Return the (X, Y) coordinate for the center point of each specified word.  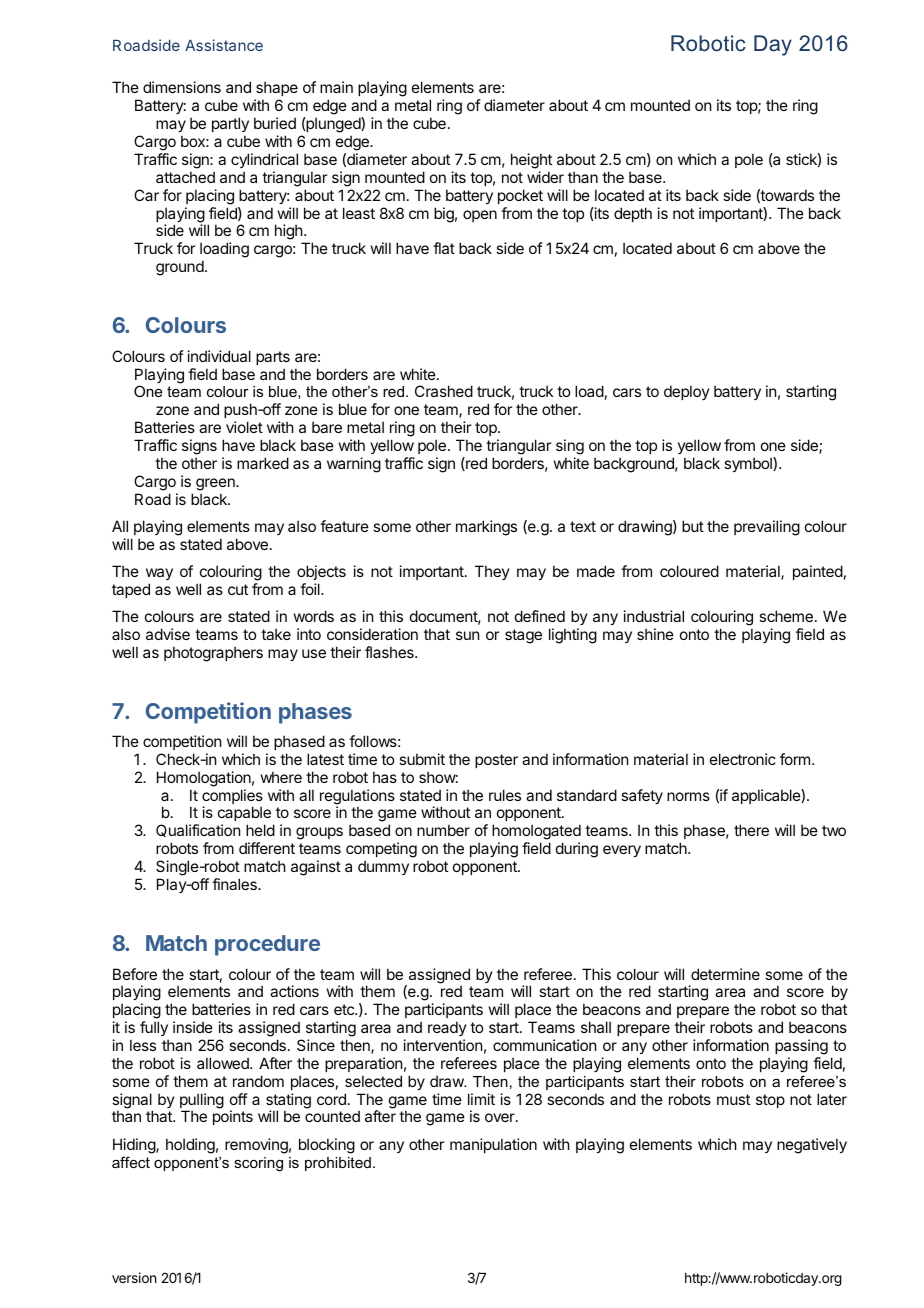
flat (444, 248)
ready (447, 1028)
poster (496, 761)
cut (238, 589)
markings (486, 528)
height (531, 161)
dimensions (182, 87)
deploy (687, 392)
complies (232, 798)
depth (633, 214)
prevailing (767, 528)
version (134, 1277)
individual (219, 356)
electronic (743, 759)
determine (725, 974)
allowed (224, 1063)
